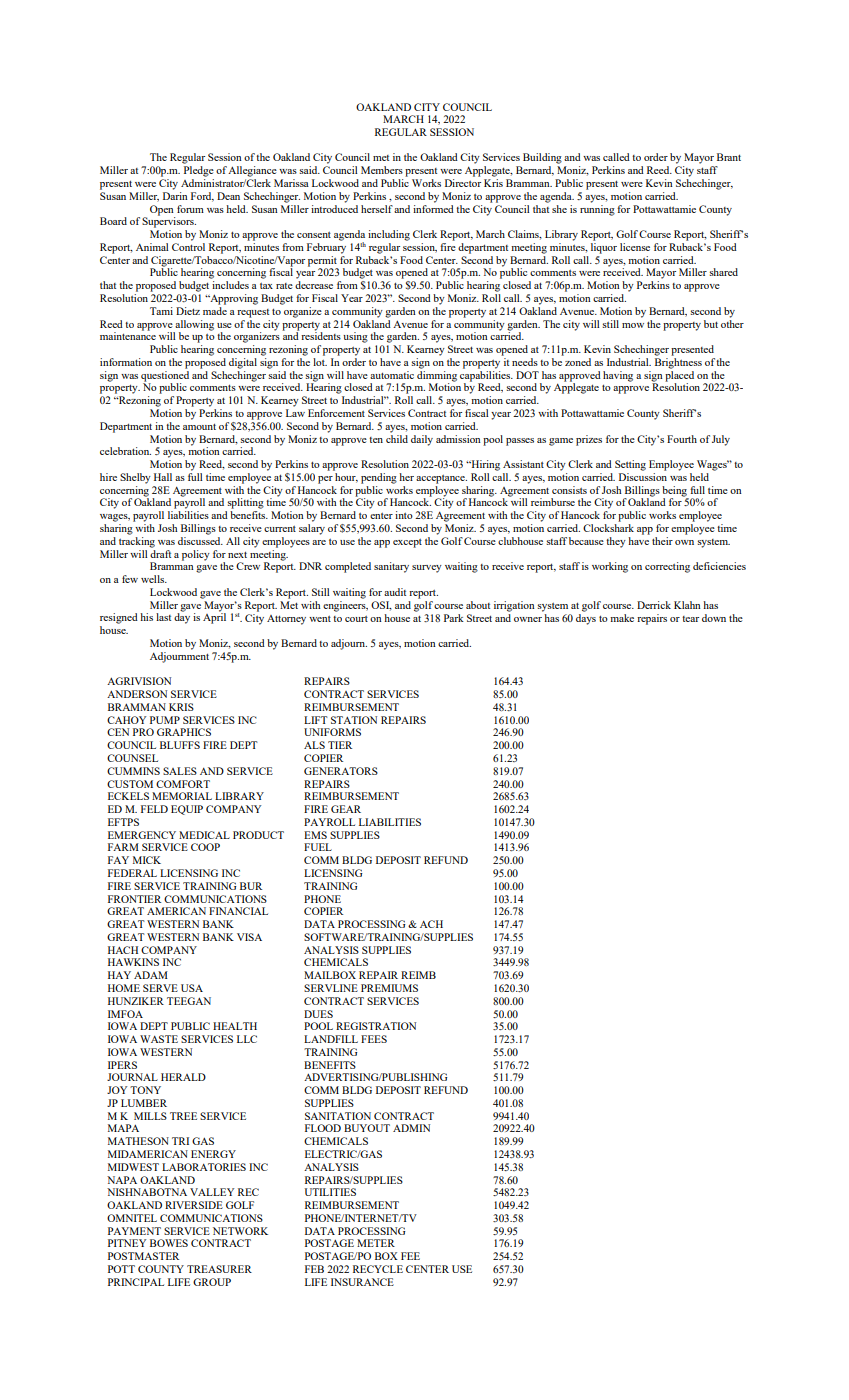 The width and height of the page is (849, 1400). I want to click on running, so click(597, 209).
